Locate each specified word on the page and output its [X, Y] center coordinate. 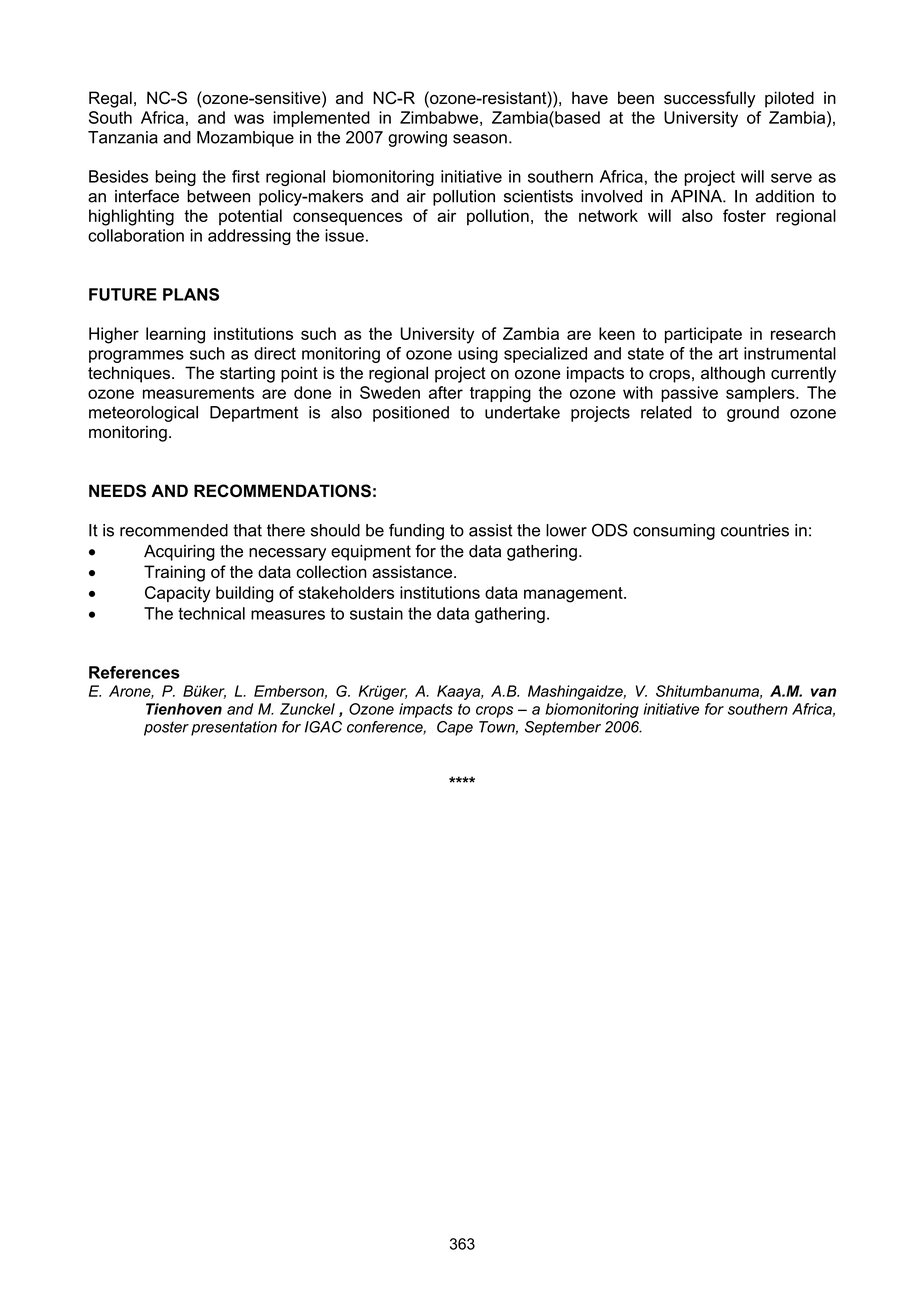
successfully [710, 99]
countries [755, 530]
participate [703, 335]
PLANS [191, 294]
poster [166, 728]
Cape [455, 728]
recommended [174, 530]
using [478, 355]
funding [416, 531]
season [480, 139]
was [249, 119]
